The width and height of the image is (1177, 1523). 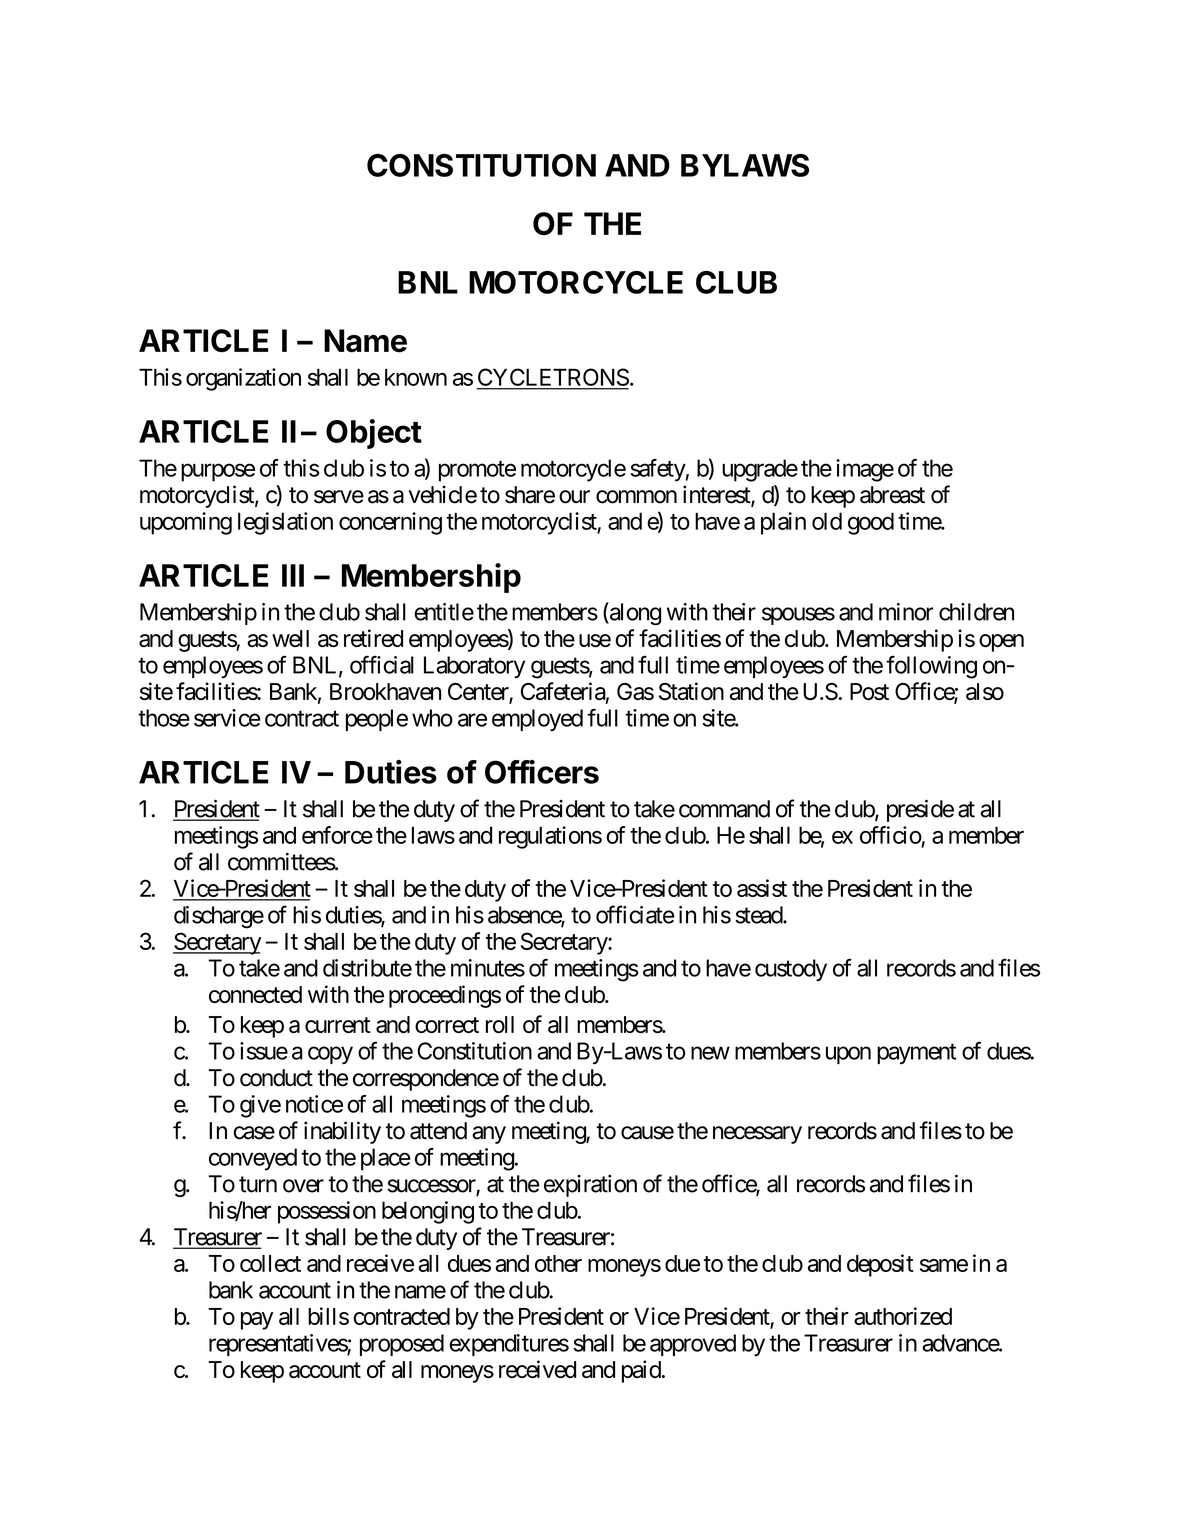 What do you see at coordinates (869, 691) in the image?
I see `Post` at bounding box center [869, 691].
